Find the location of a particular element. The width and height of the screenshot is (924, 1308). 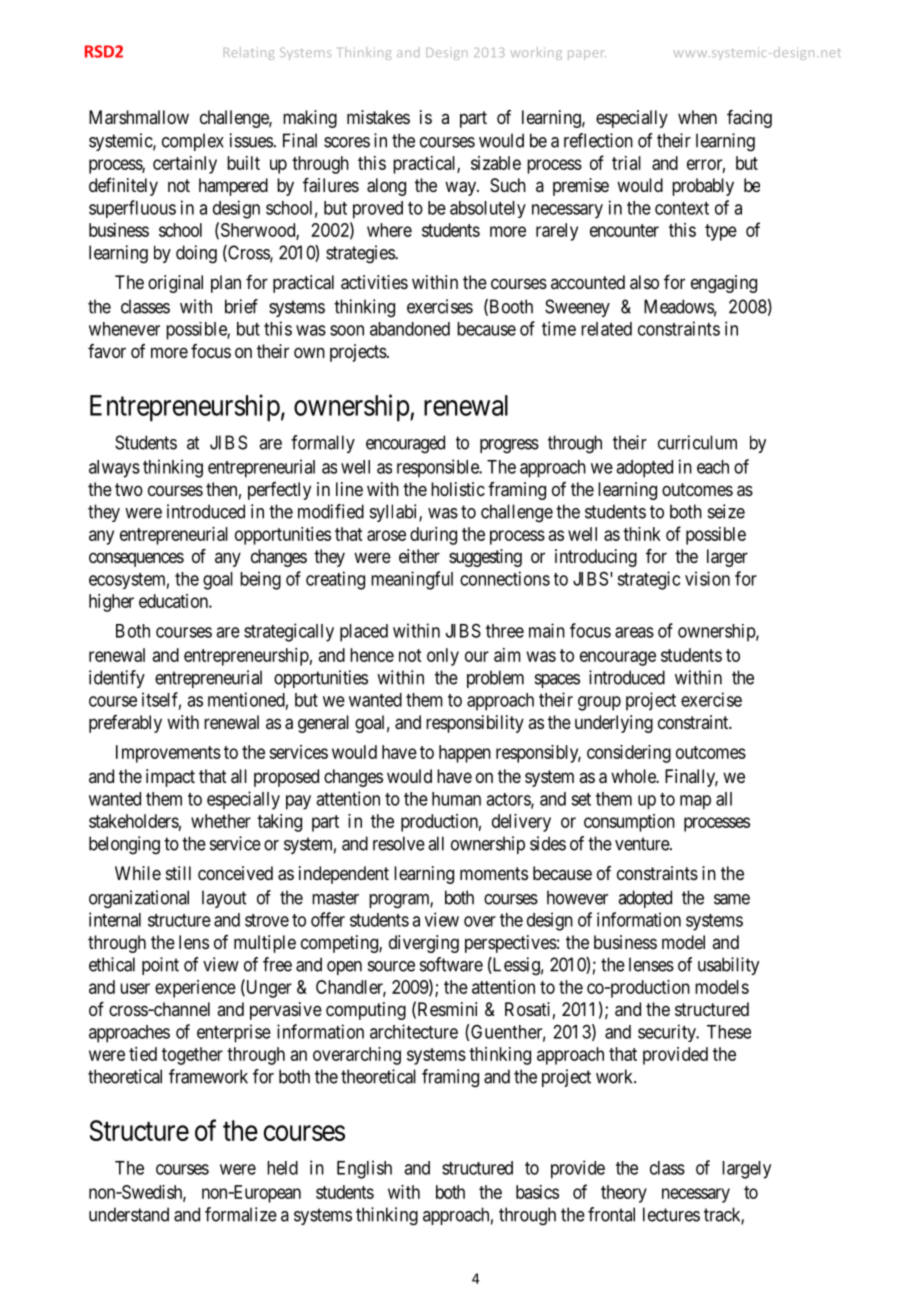

areas is located at coordinates (634, 632).
